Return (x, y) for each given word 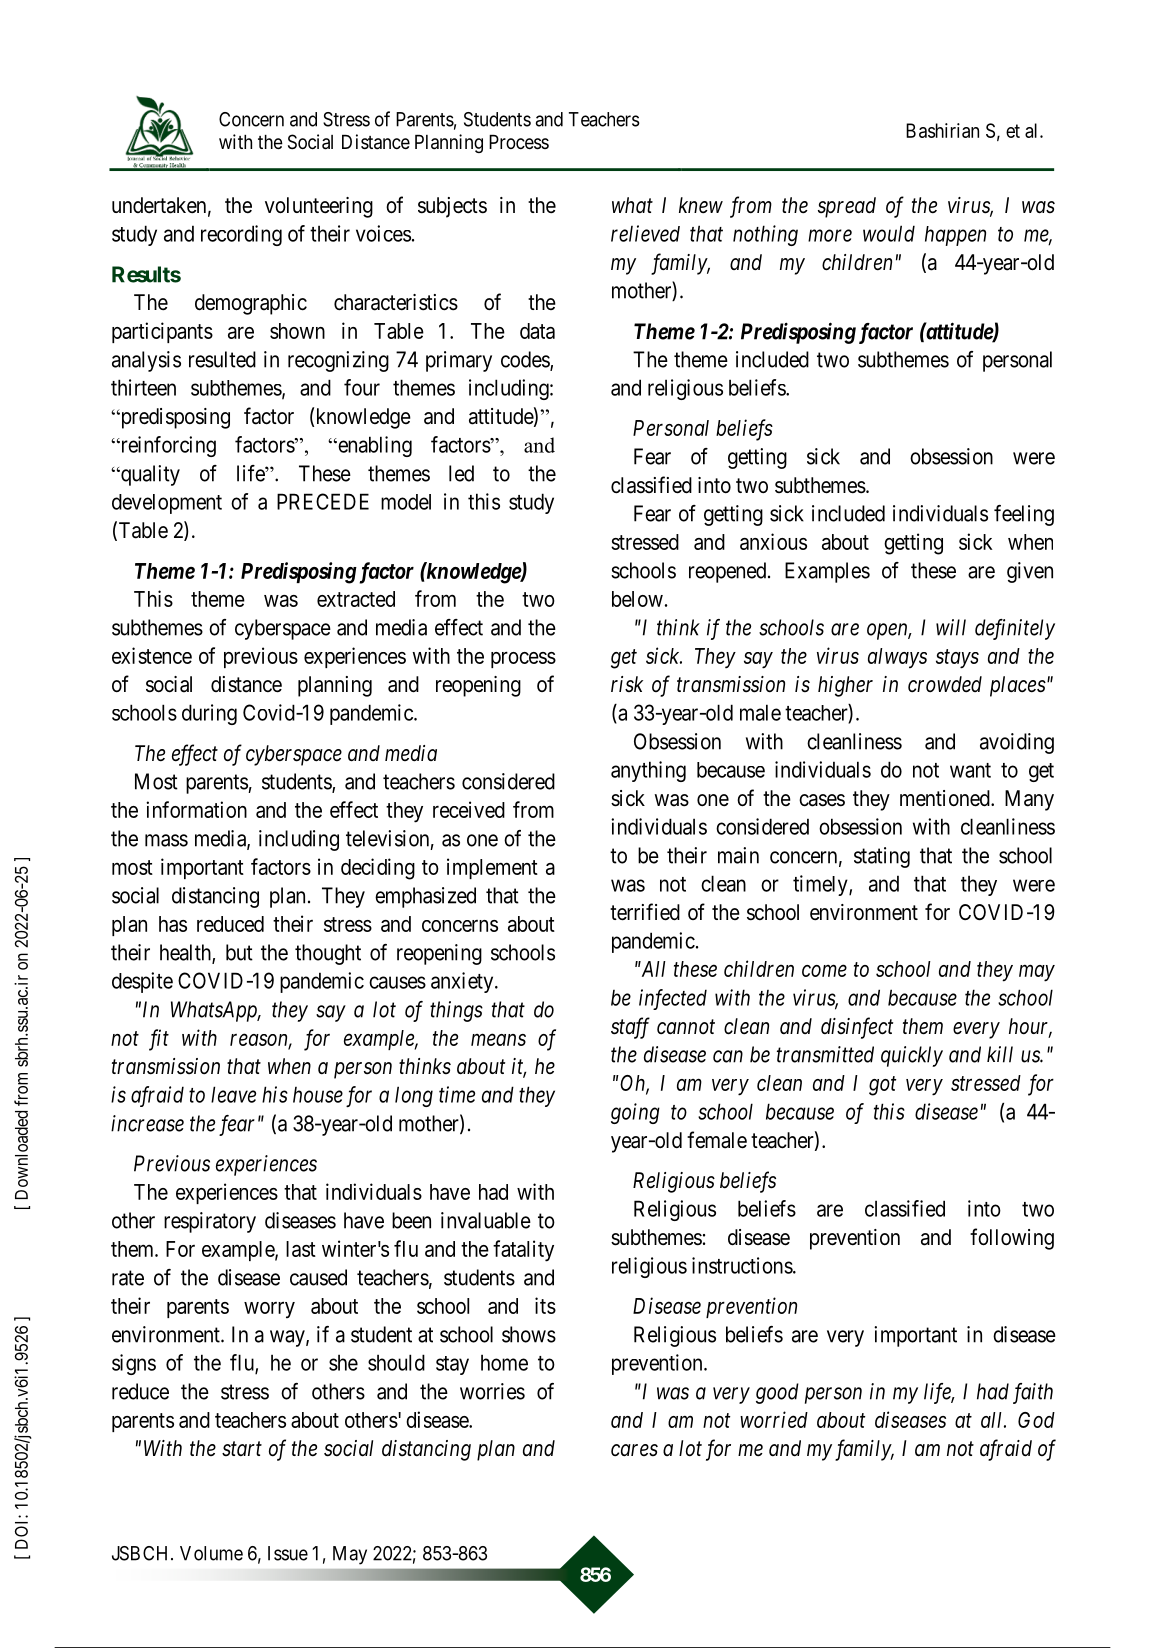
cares (634, 1450)
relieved (645, 233)
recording (241, 235)
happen (955, 236)
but (239, 952)
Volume (211, 1553)
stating (882, 857)
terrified (645, 912)
